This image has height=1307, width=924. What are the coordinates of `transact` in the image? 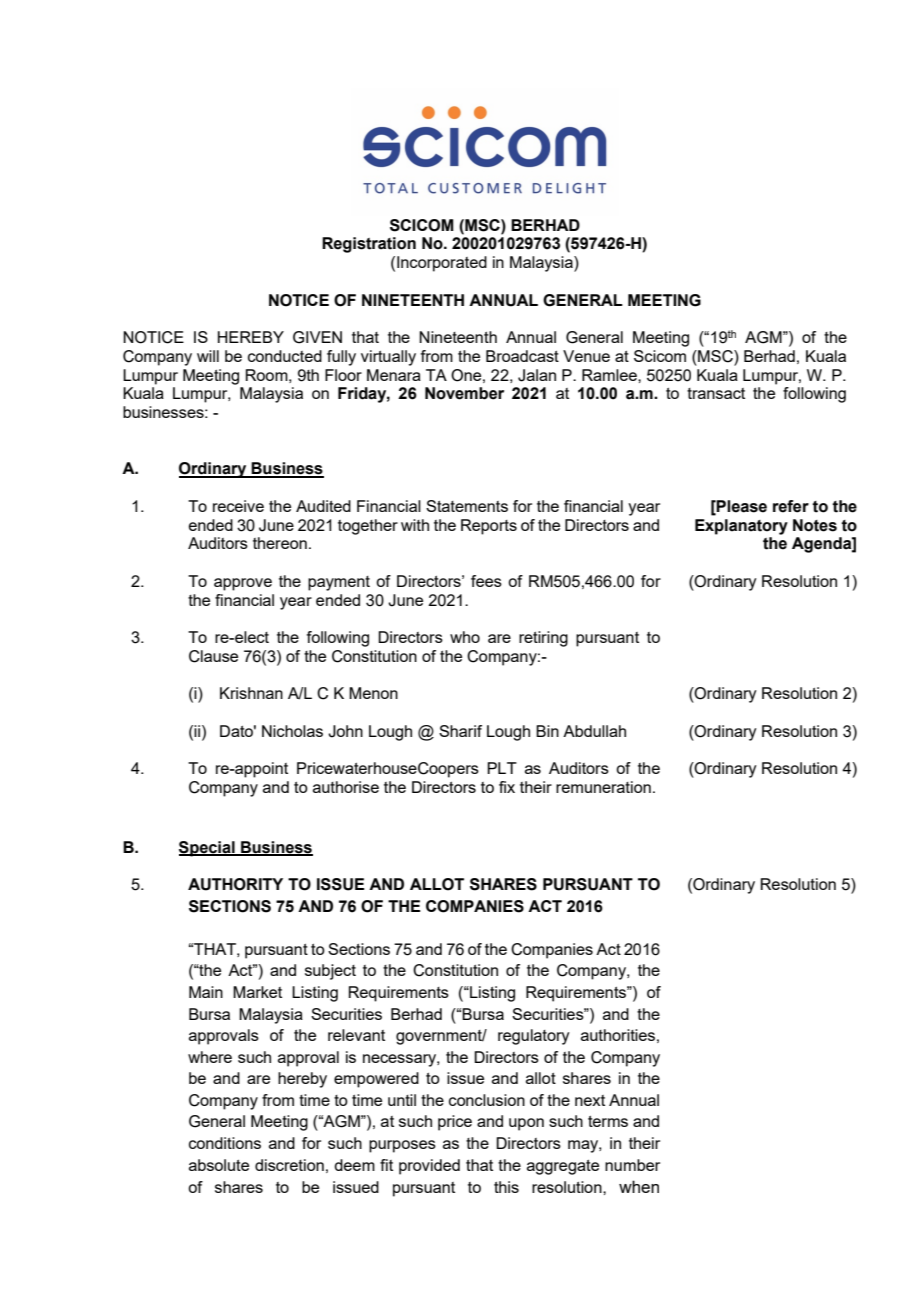 It's located at (716, 393).
